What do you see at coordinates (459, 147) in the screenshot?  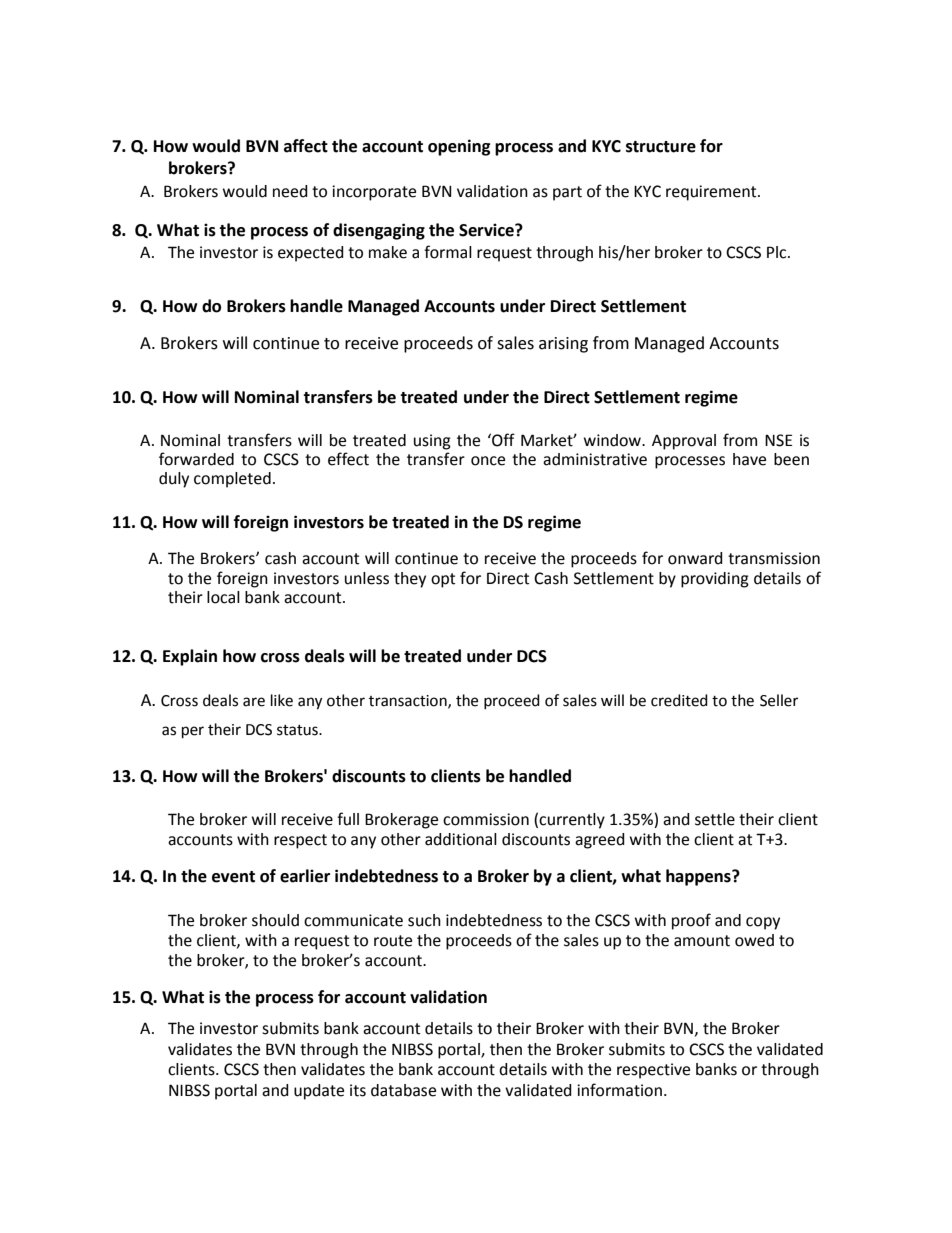 I see `opening` at bounding box center [459, 147].
